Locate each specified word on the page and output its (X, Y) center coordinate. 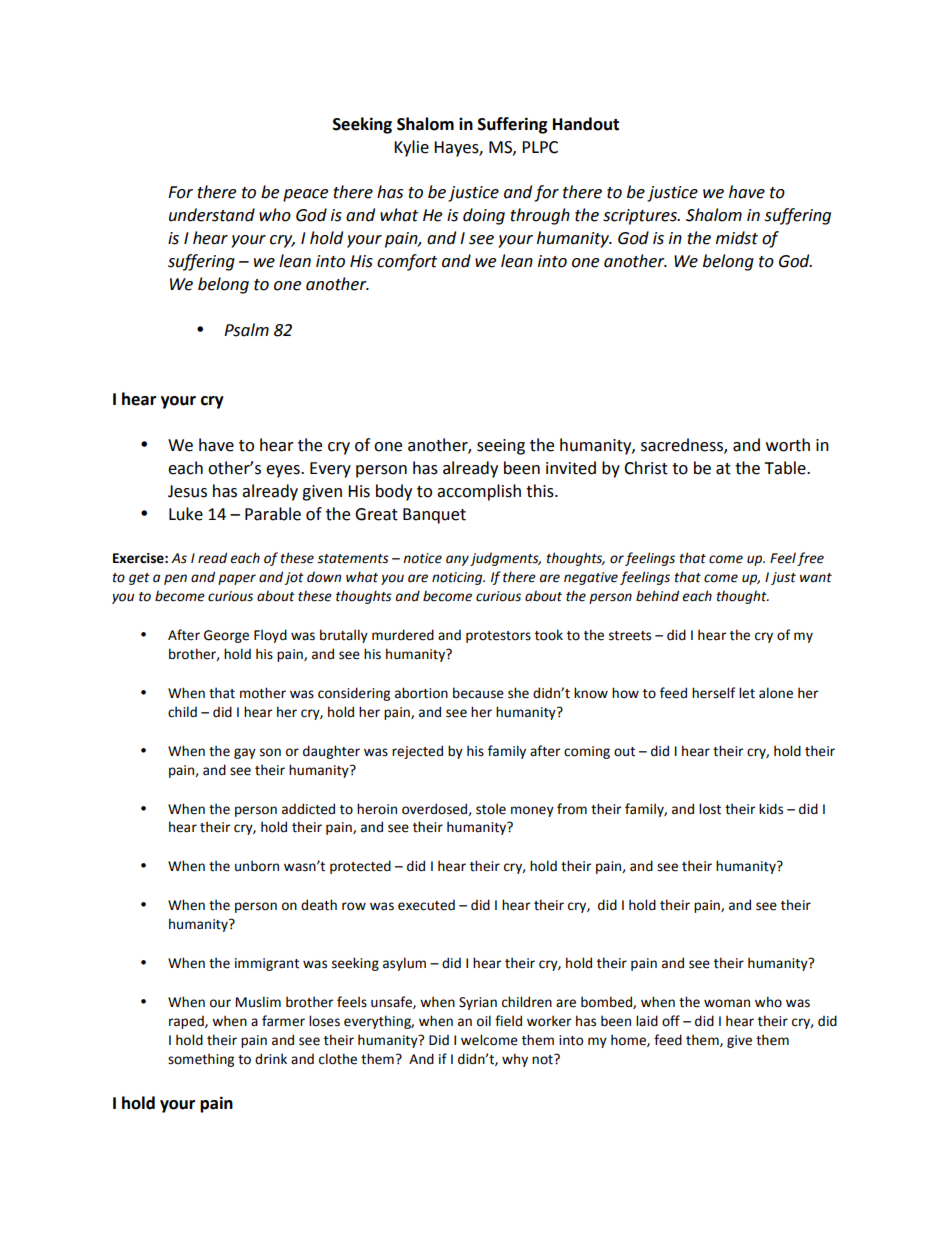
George (226, 636)
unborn (257, 866)
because (478, 693)
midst (737, 238)
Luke (186, 514)
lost (710, 809)
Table (786, 468)
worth (788, 445)
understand (212, 215)
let (747, 693)
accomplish (479, 492)
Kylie (411, 148)
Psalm (246, 330)
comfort (407, 262)
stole (491, 809)
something (201, 1060)
